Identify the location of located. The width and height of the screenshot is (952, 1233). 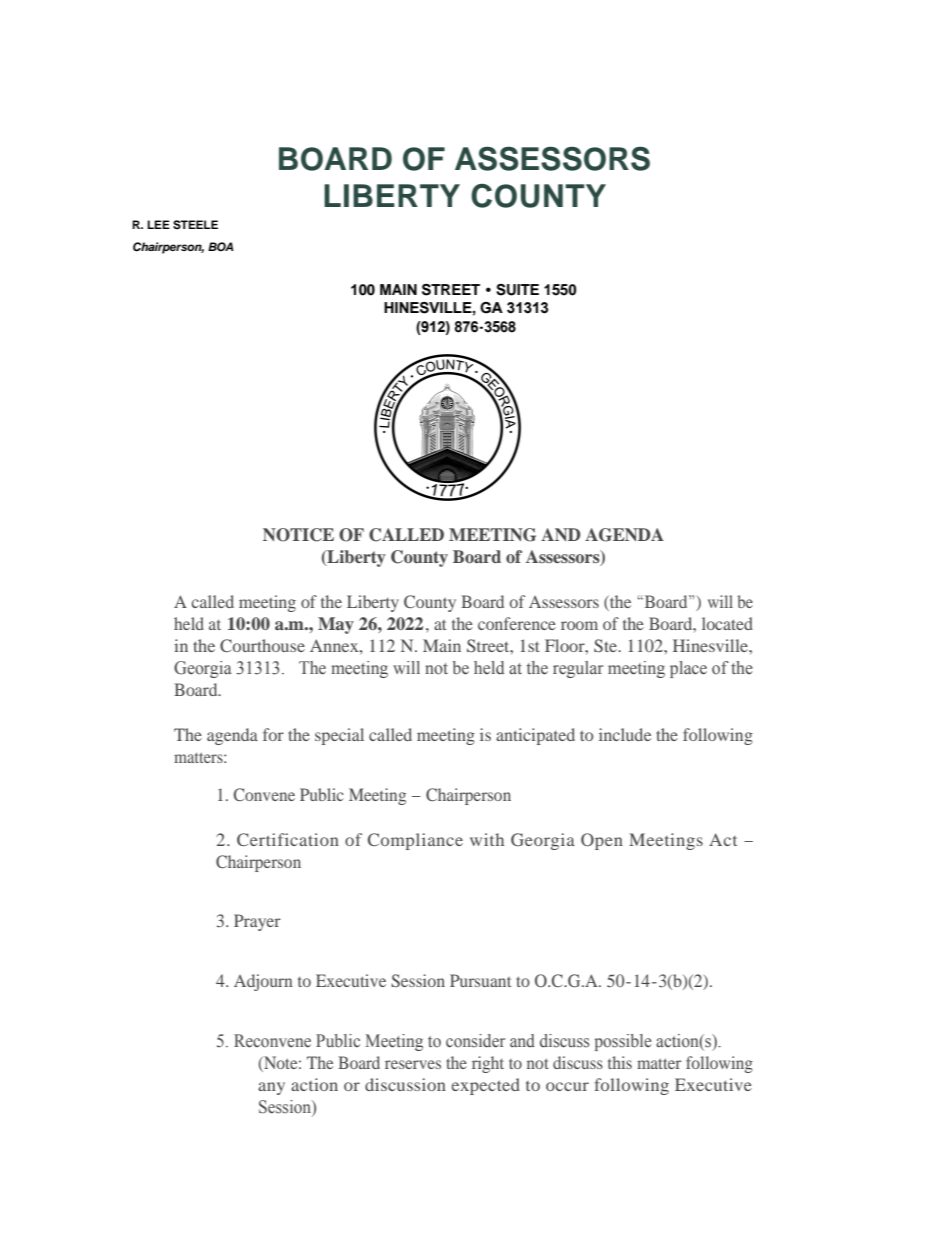
(727, 623).
